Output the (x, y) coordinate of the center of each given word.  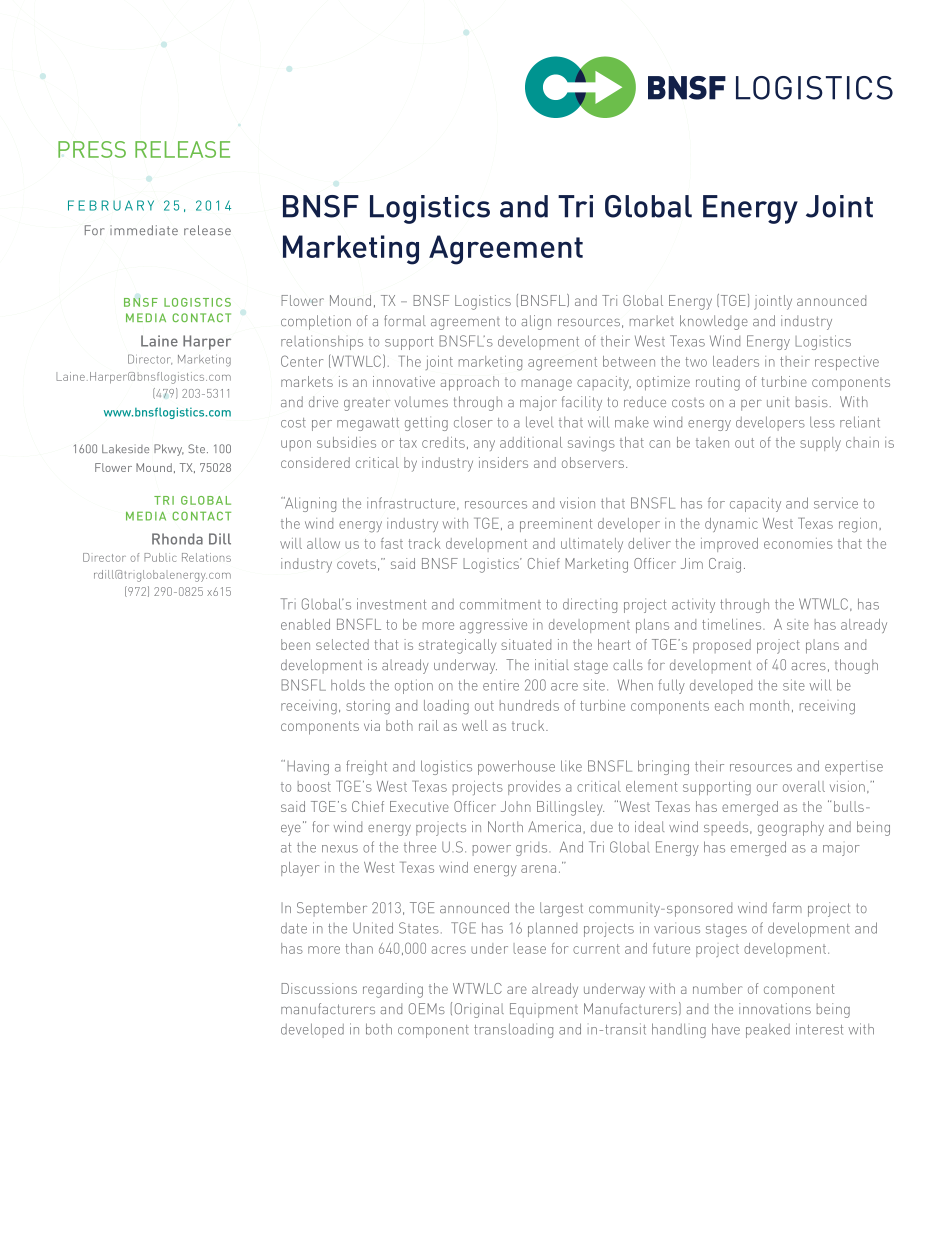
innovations (775, 1008)
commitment (500, 604)
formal (404, 320)
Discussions (319, 988)
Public (160, 557)
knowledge (714, 322)
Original (479, 1010)
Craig (725, 565)
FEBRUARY (111, 205)
